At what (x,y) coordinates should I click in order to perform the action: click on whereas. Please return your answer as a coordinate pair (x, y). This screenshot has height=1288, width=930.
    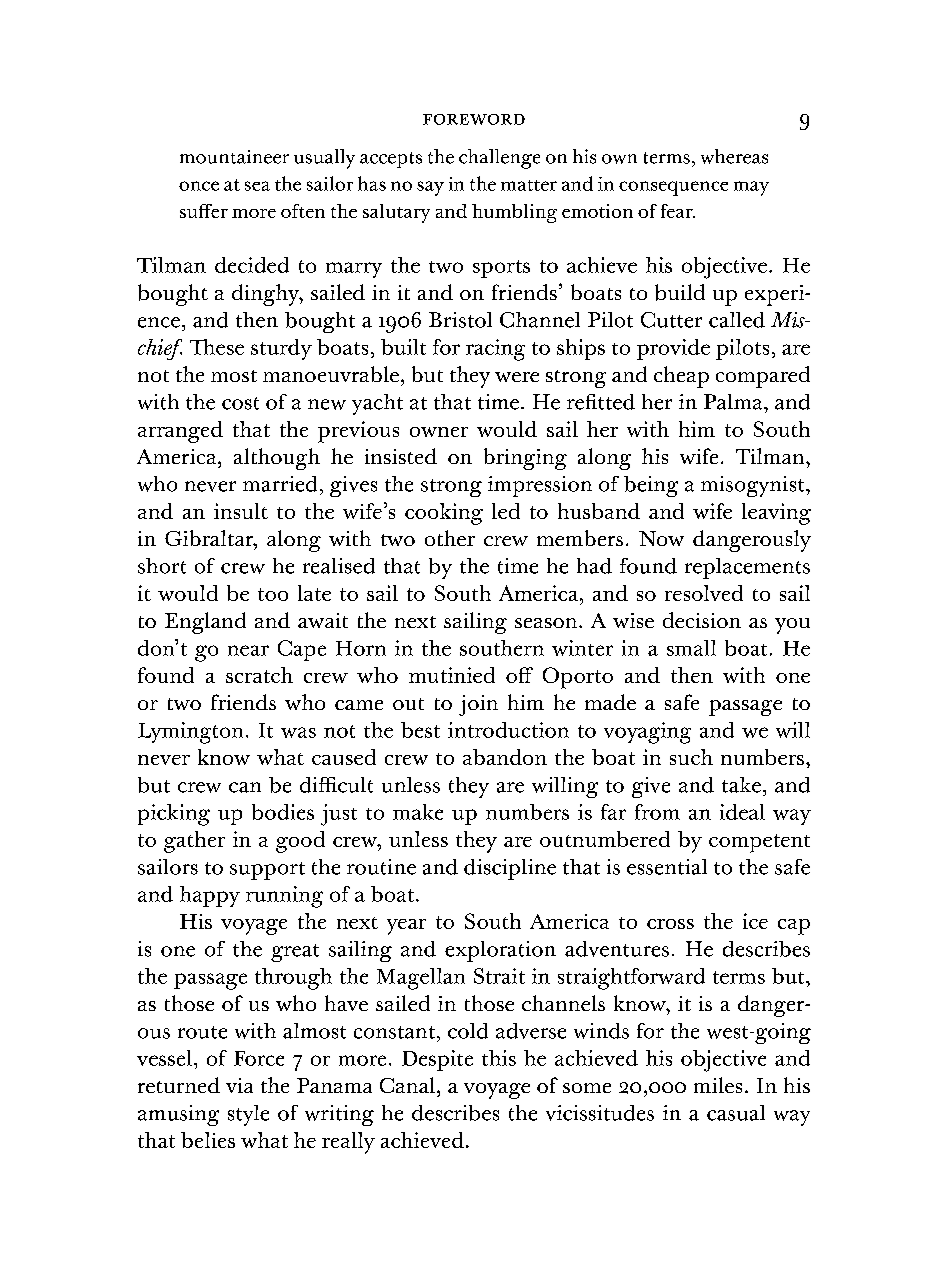
    Looking at the image, I should click on (734, 156).
